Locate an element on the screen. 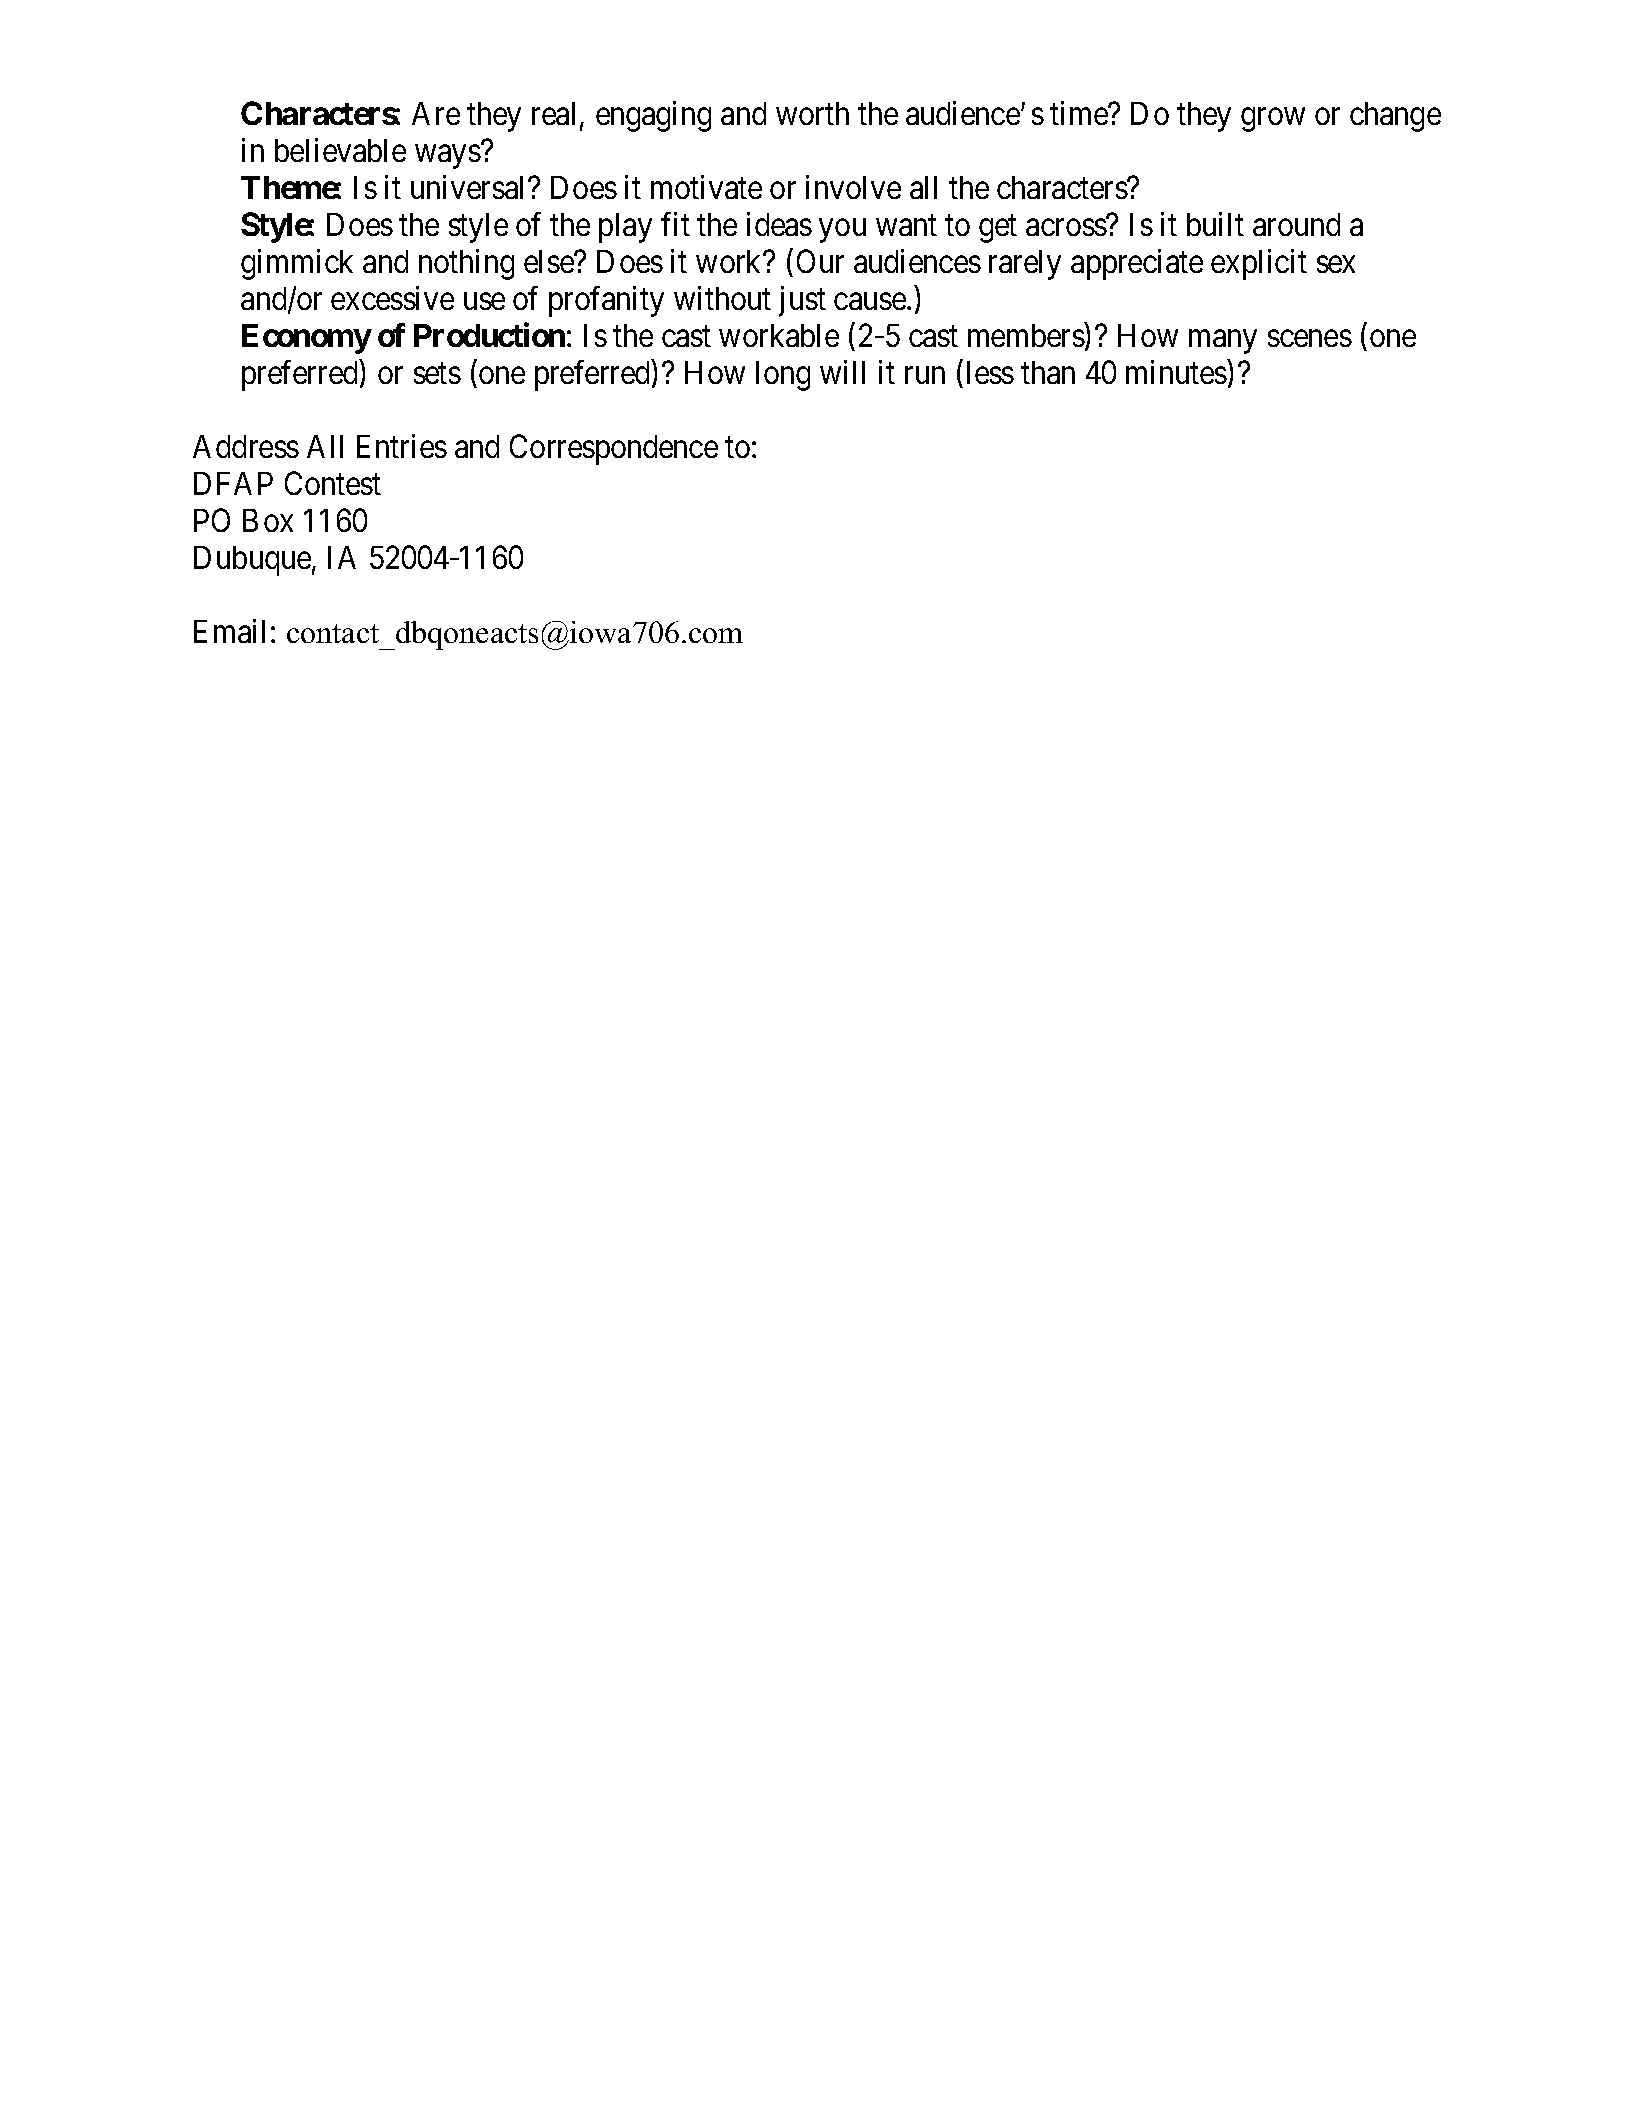 Image resolution: width=1638 pixels, height=2120 pixels. Correspondence is located at coordinates (614, 449).
